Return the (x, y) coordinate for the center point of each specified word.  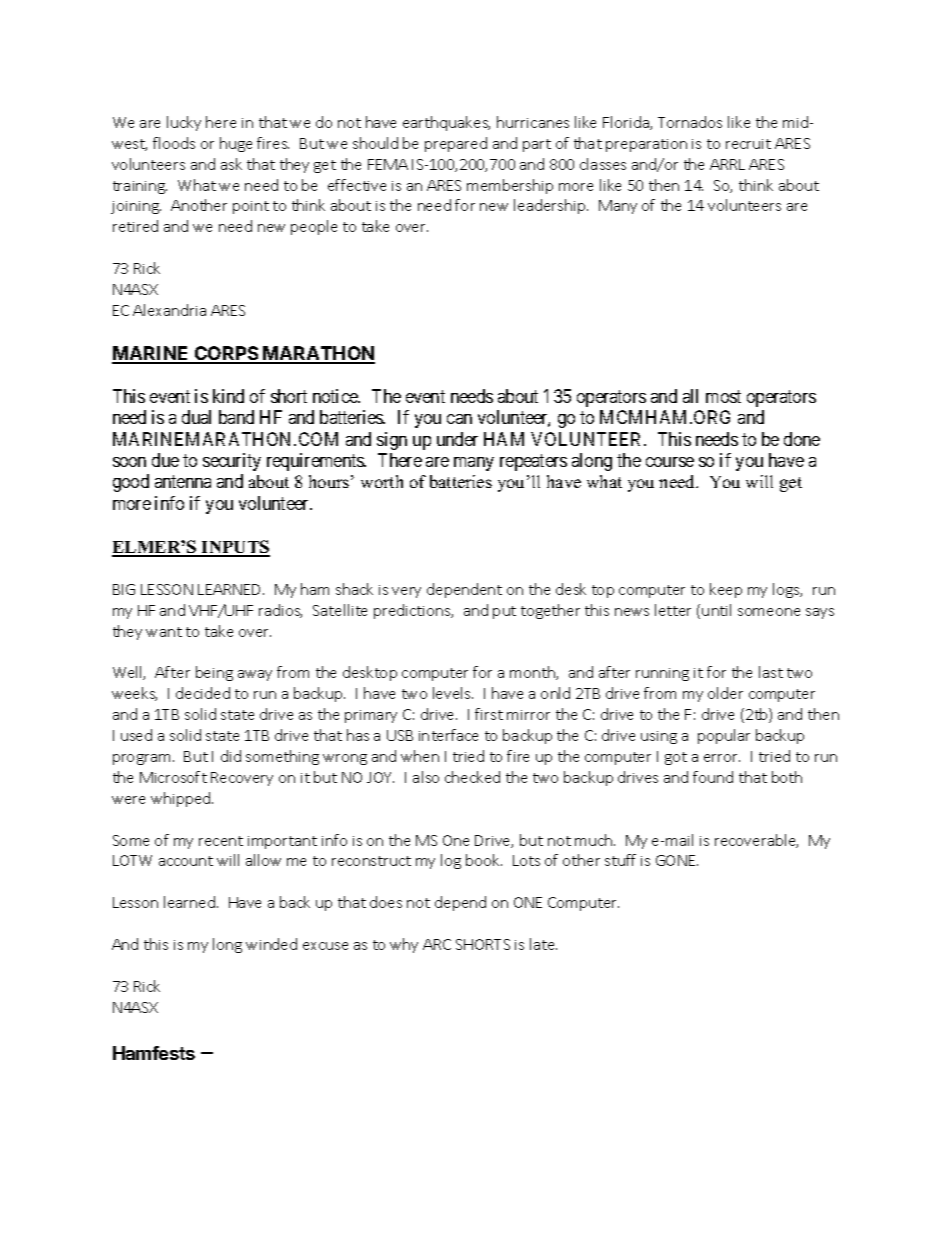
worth (382, 481)
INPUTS (235, 548)
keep (726, 590)
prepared (456, 144)
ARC (437, 944)
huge (236, 144)
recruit (748, 144)
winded (271, 944)
